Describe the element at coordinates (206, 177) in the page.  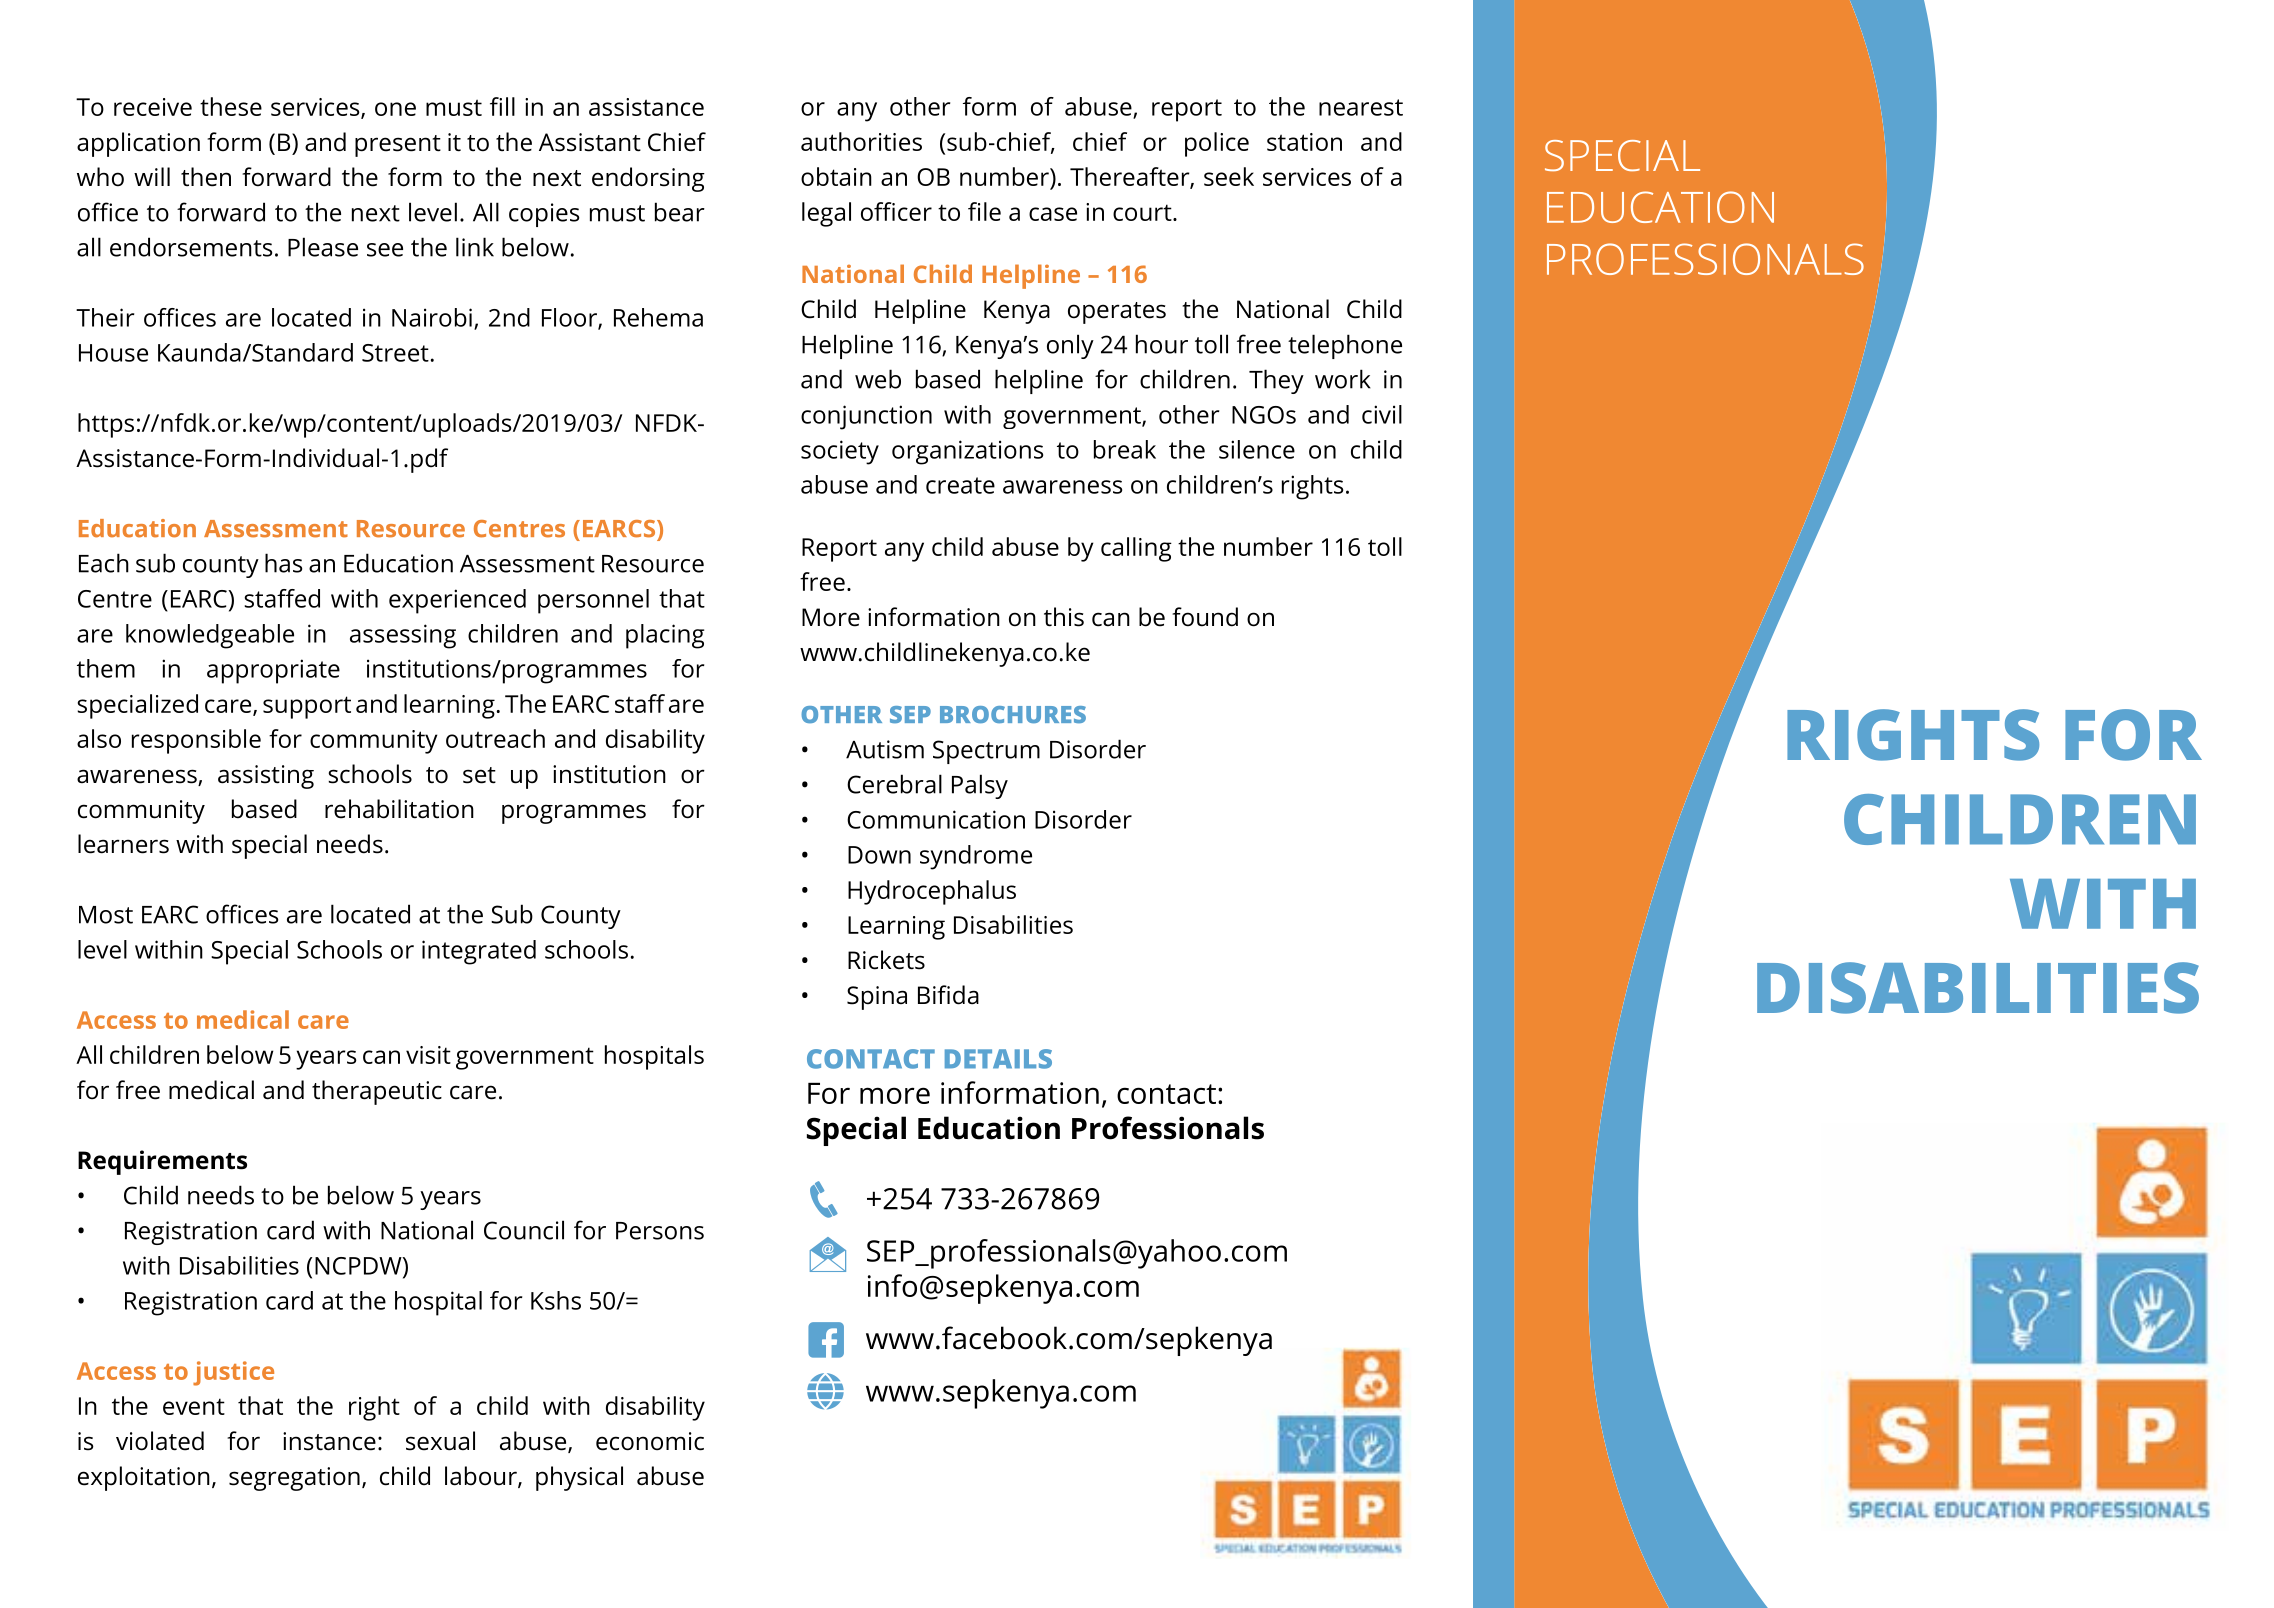
I see `then` at that location.
